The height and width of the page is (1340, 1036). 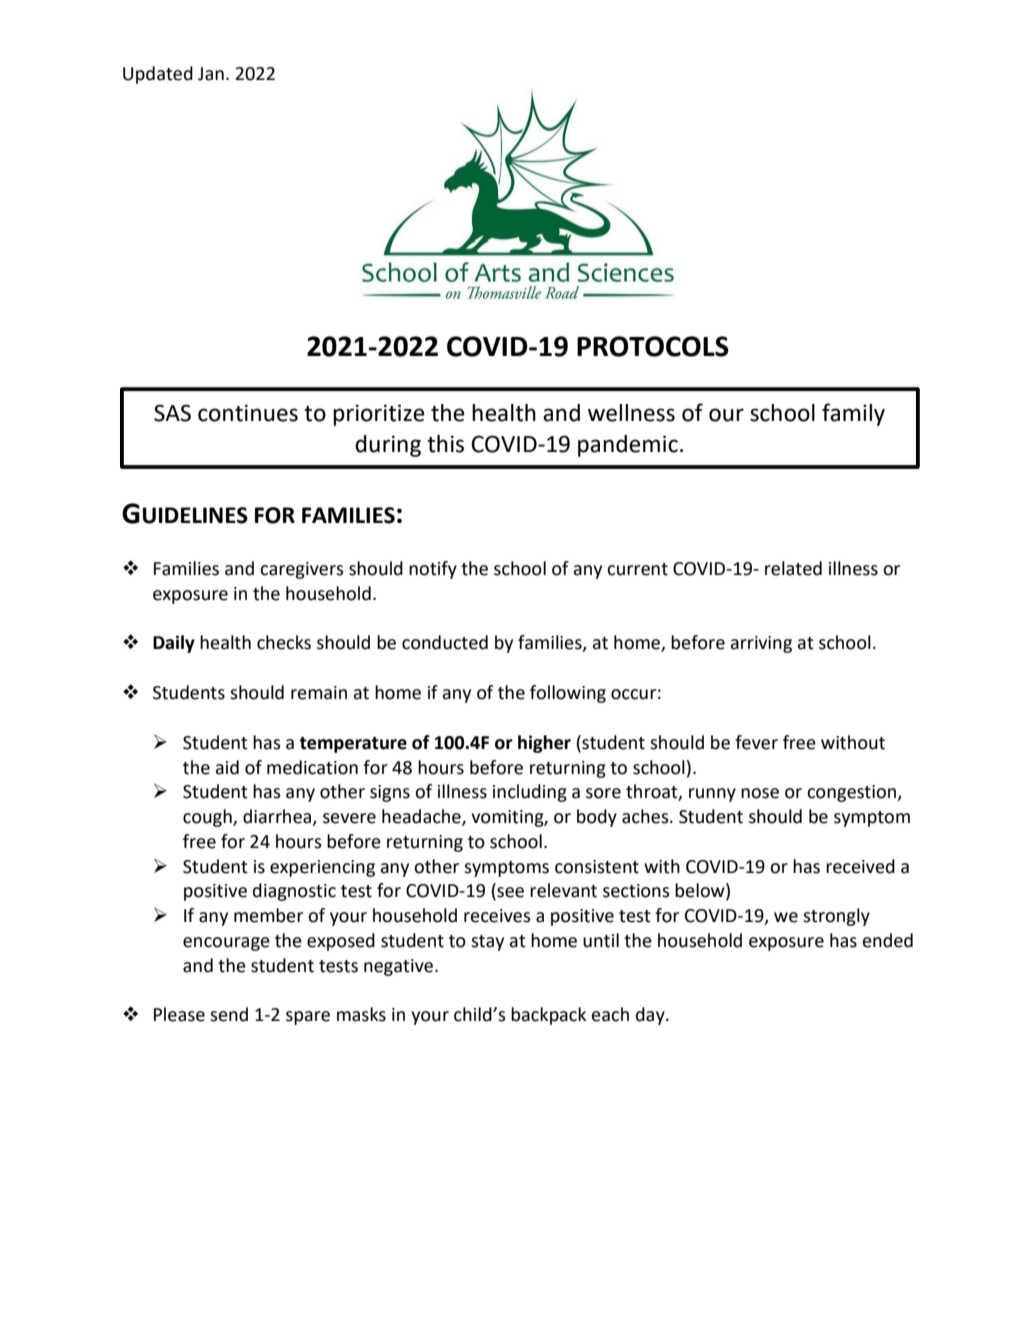 What do you see at coordinates (433, 570) in the page?
I see `notify` at bounding box center [433, 570].
